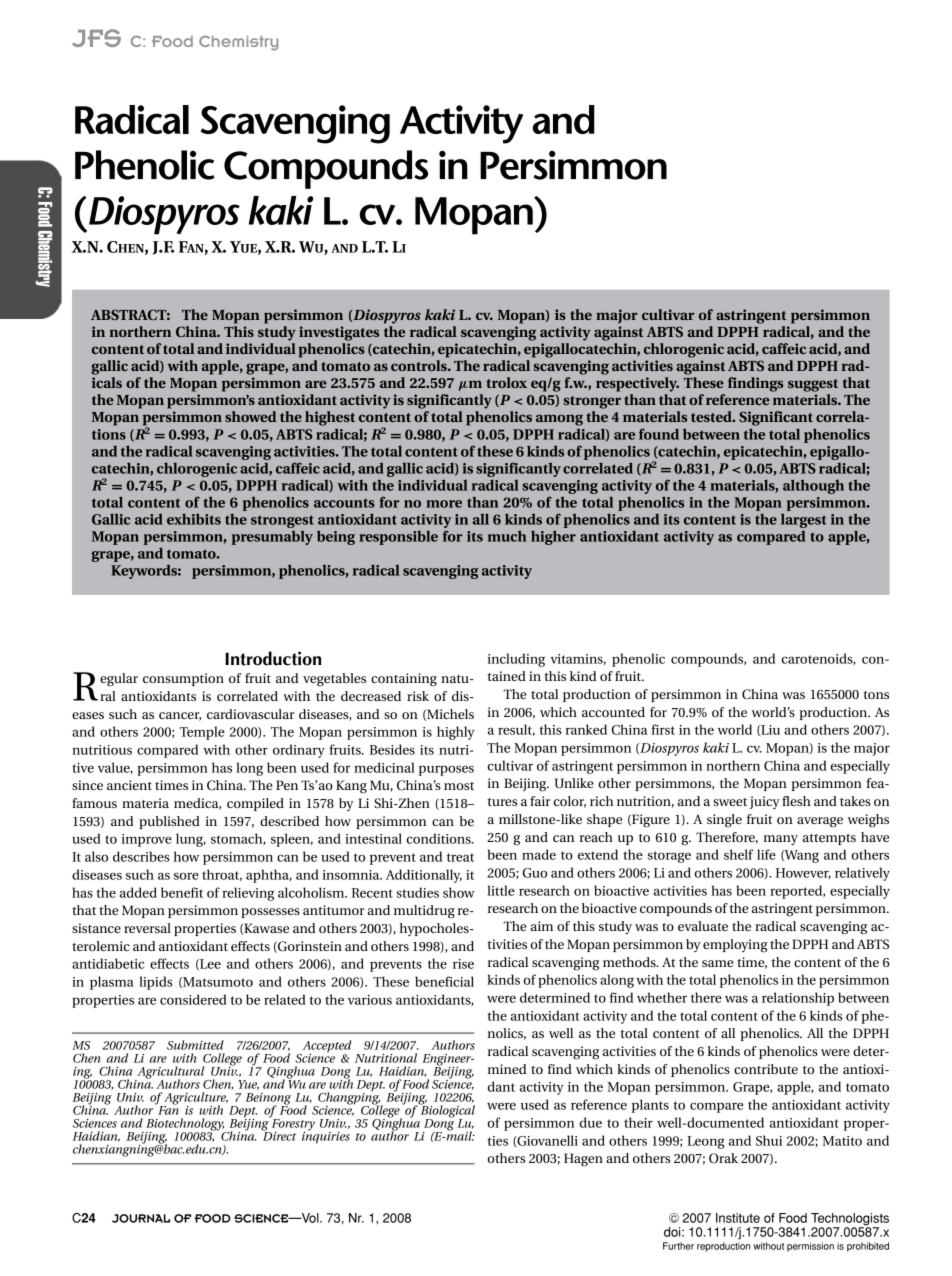 Image resolution: width=952 pixels, height=1276 pixels. I want to click on suggest, so click(813, 385).
